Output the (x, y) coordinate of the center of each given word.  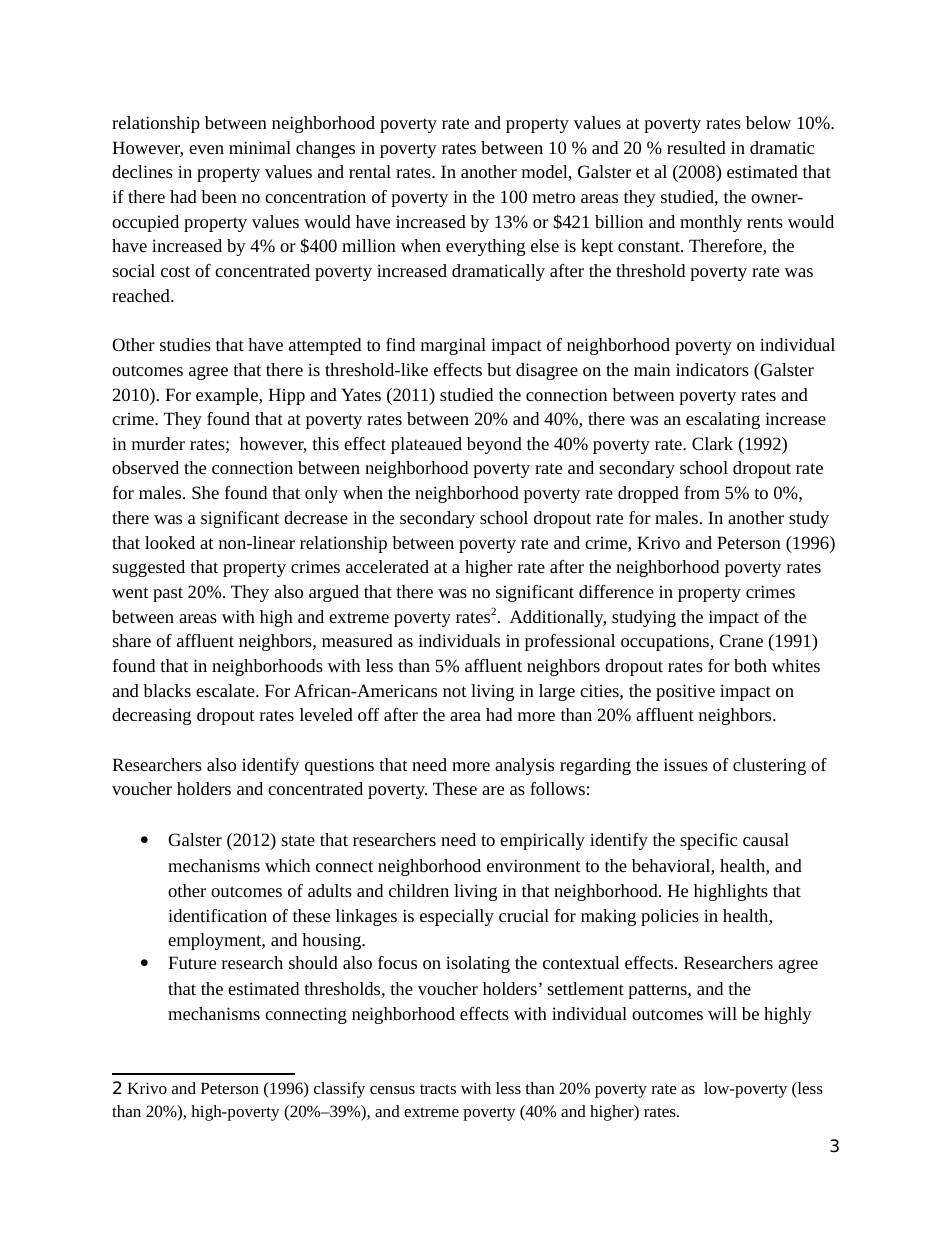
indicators (712, 369)
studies (185, 344)
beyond (494, 445)
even (206, 149)
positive (685, 692)
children (419, 890)
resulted (696, 147)
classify (339, 1090)
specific (708, 841)
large (557, 692)
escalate (226, 690)
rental (370, 171)
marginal (453, 346)
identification (217, 915)
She (205, 492)
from (702, 492)
